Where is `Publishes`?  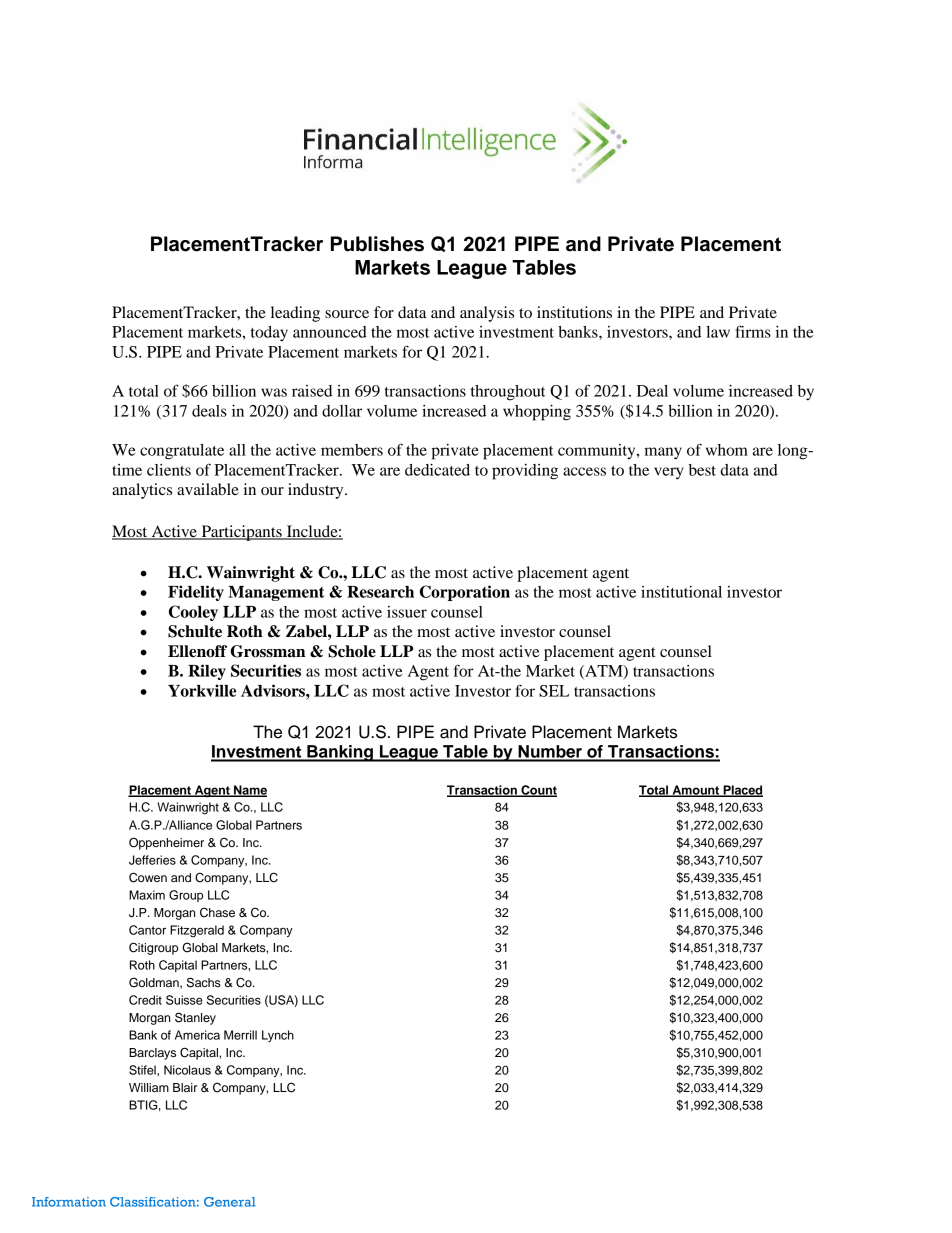 Publishes is located at coordinates (377, 244).
